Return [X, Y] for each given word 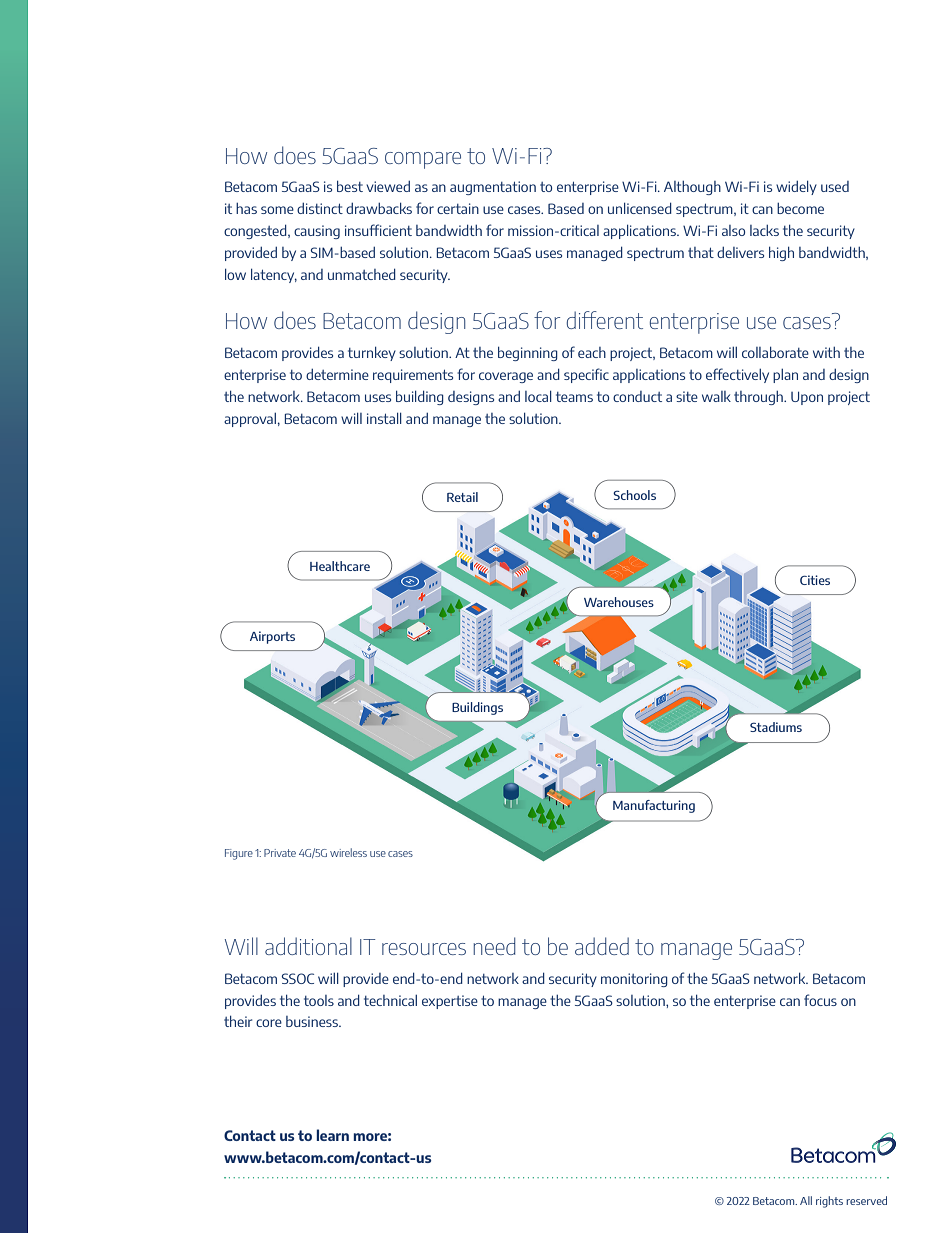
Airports [272, 637]
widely [796, 187]
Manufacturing [654, 806]
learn [332, 1135]
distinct [320, 208]
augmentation [493, 188]
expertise [450, 1002]
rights [829, 1202]
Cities [815, 580]
